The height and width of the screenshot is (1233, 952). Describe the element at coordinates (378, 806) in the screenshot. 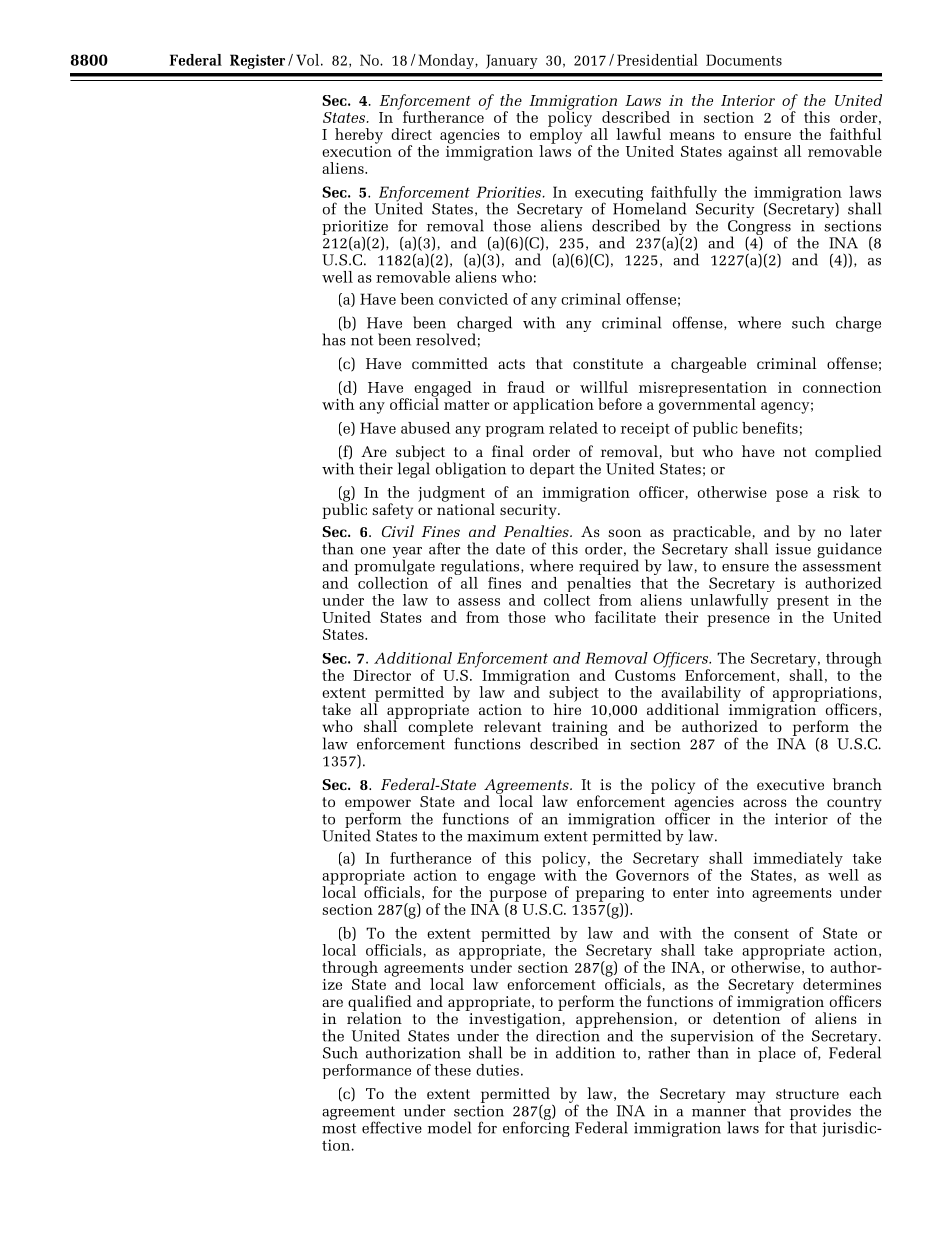

I see `empower` at that location.
